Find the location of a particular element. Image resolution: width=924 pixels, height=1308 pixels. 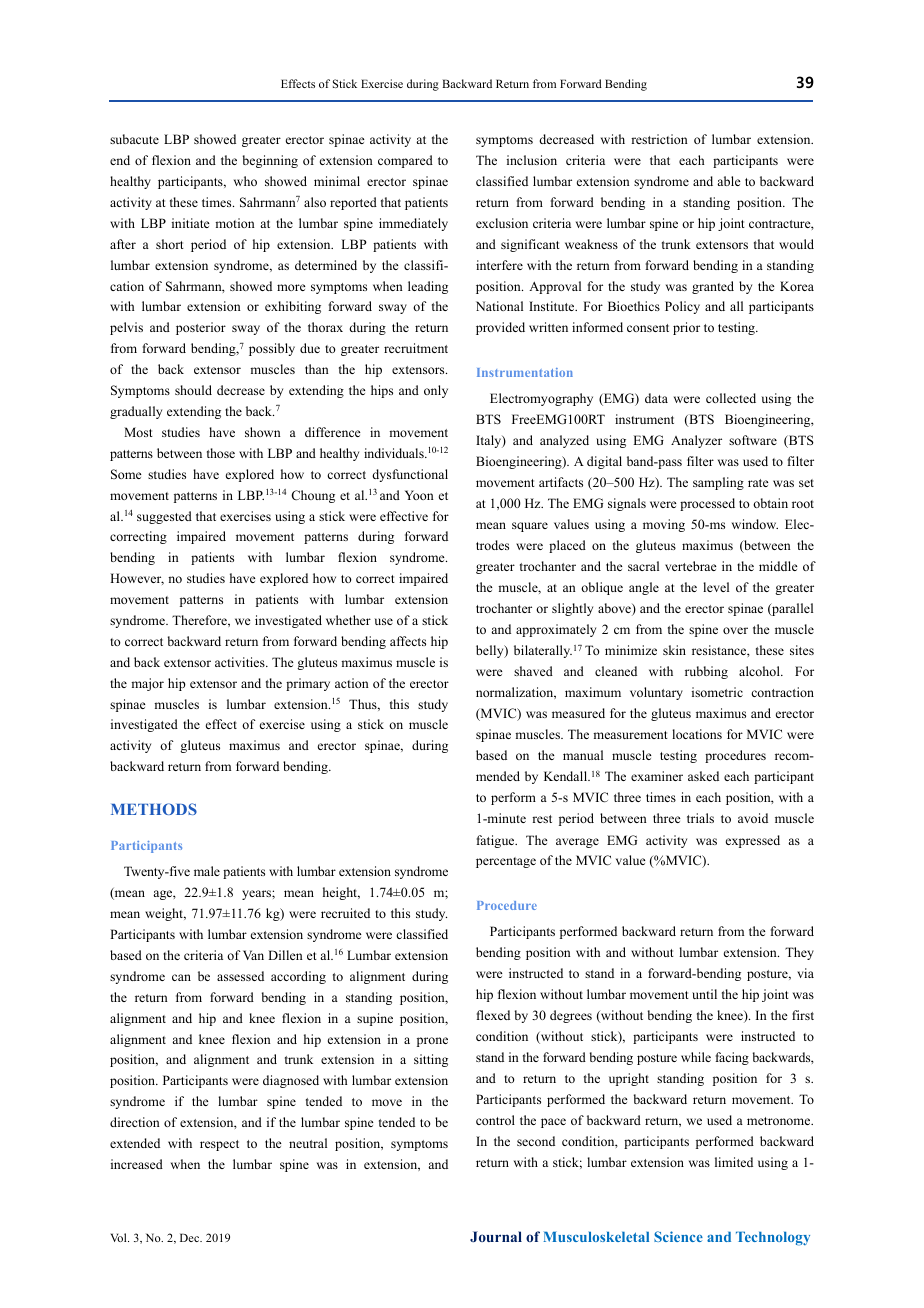

able is located at coordinates (729, 181).
